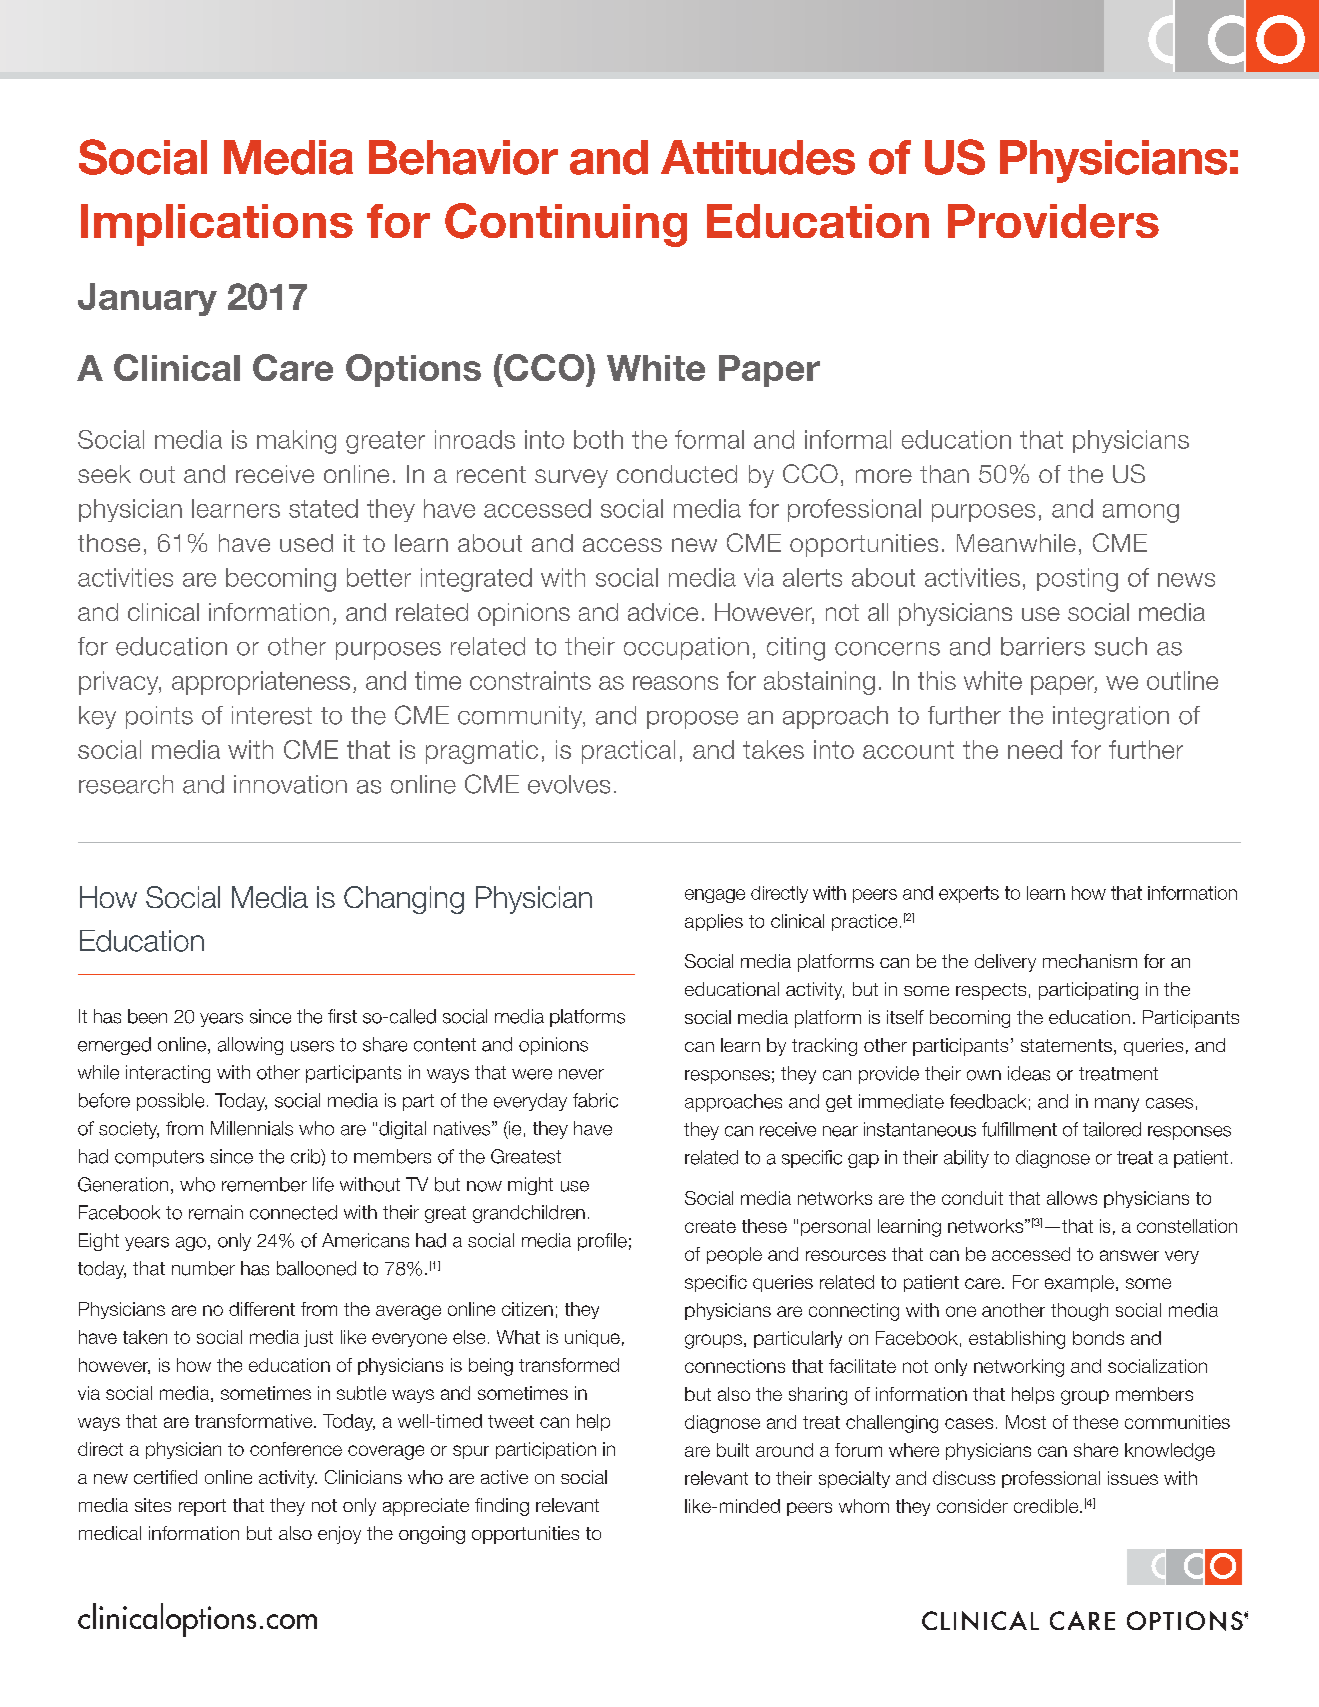 Image resolution: width=1319 pixels, height=1707 pixels. I want to click on Implications, so click(217, 225).
